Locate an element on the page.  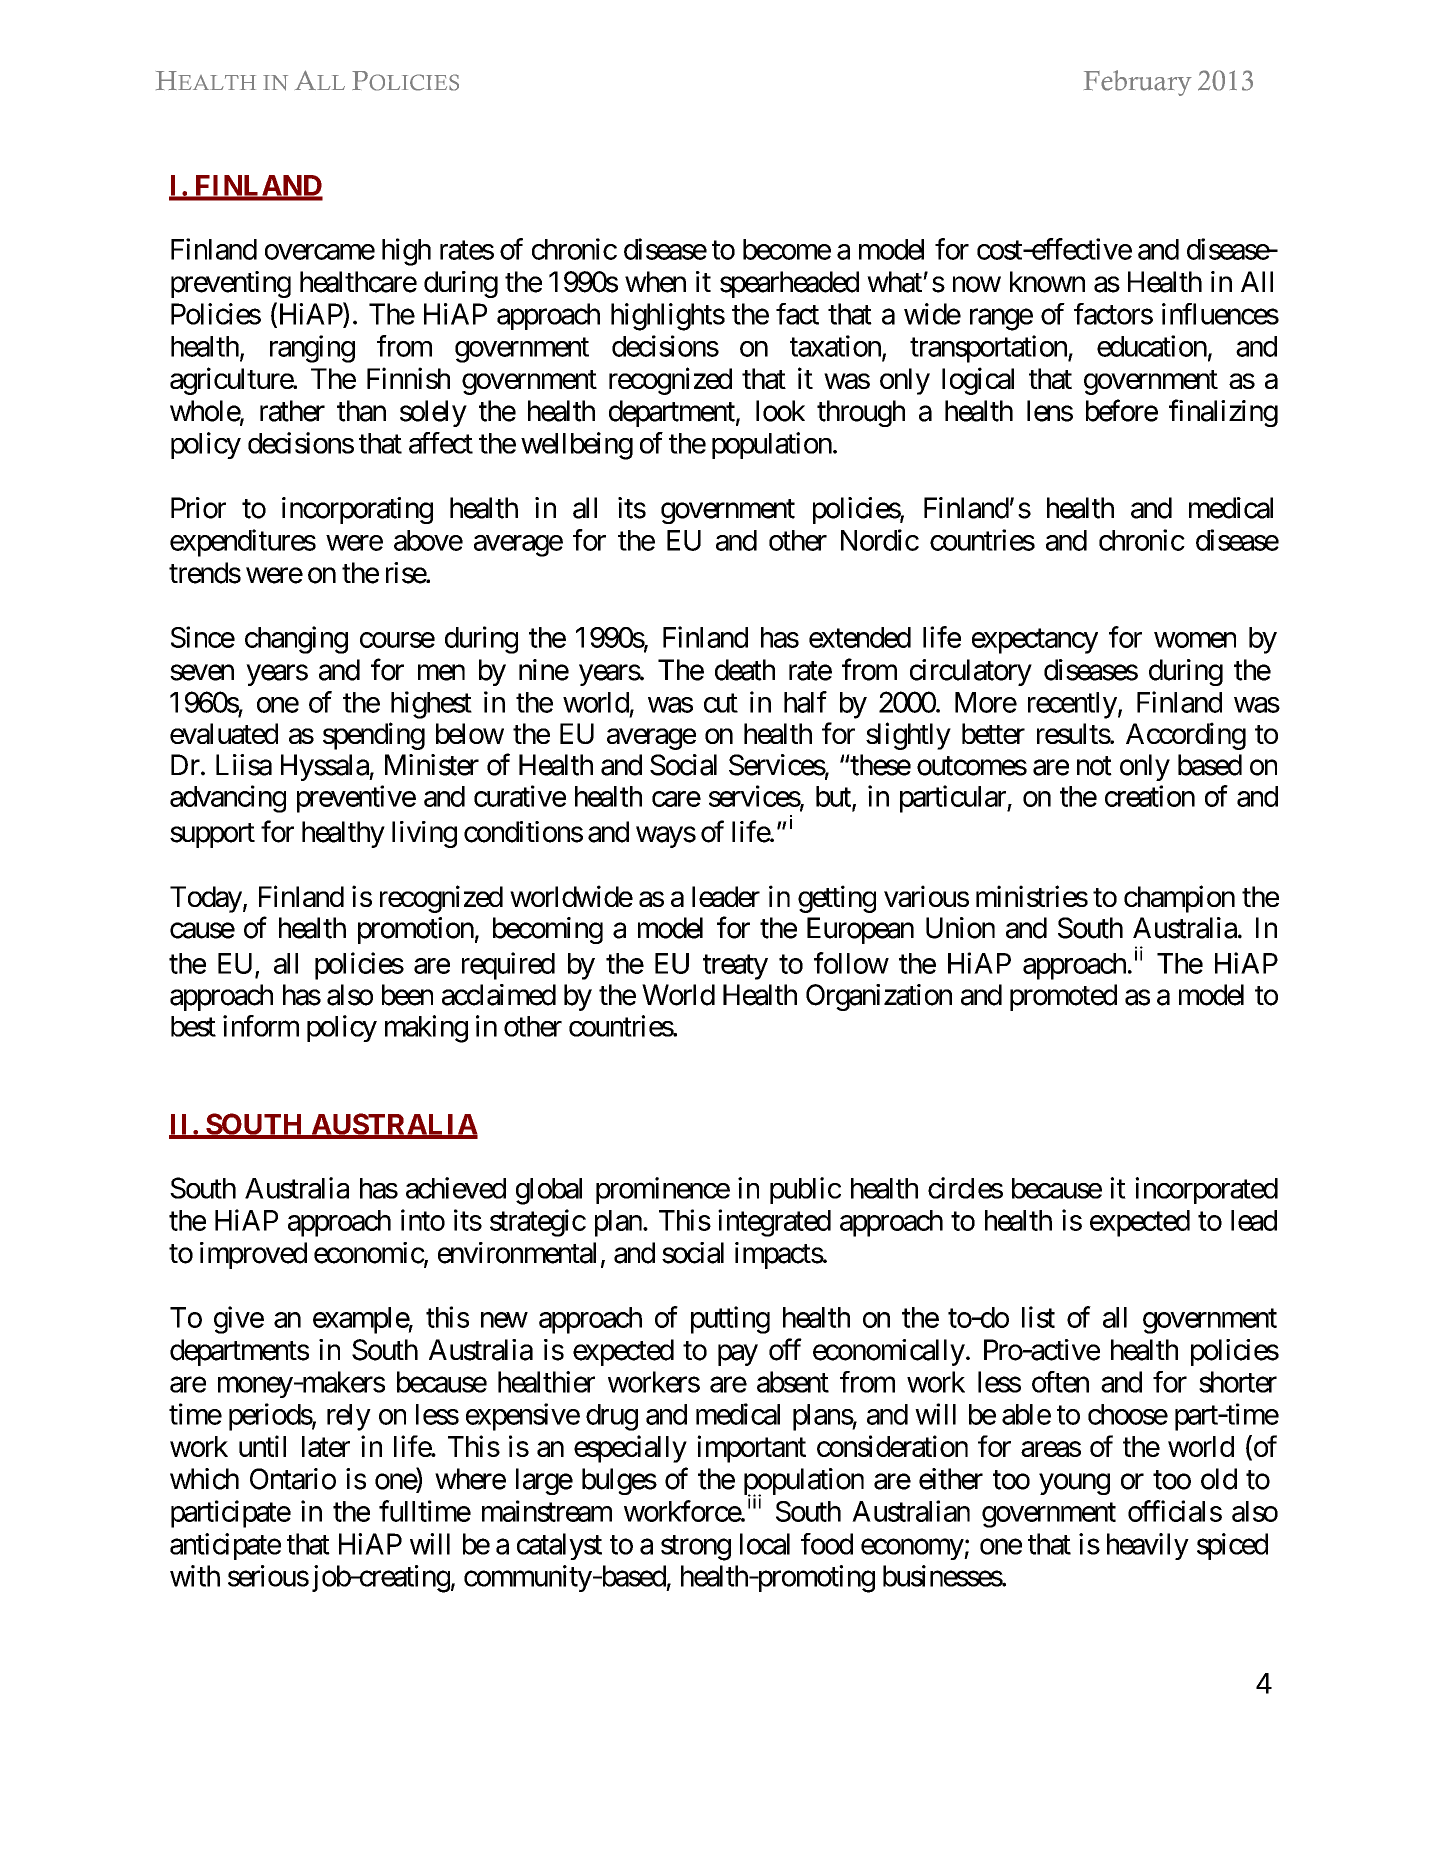
promoted is located at coordinates (1063, 997).
